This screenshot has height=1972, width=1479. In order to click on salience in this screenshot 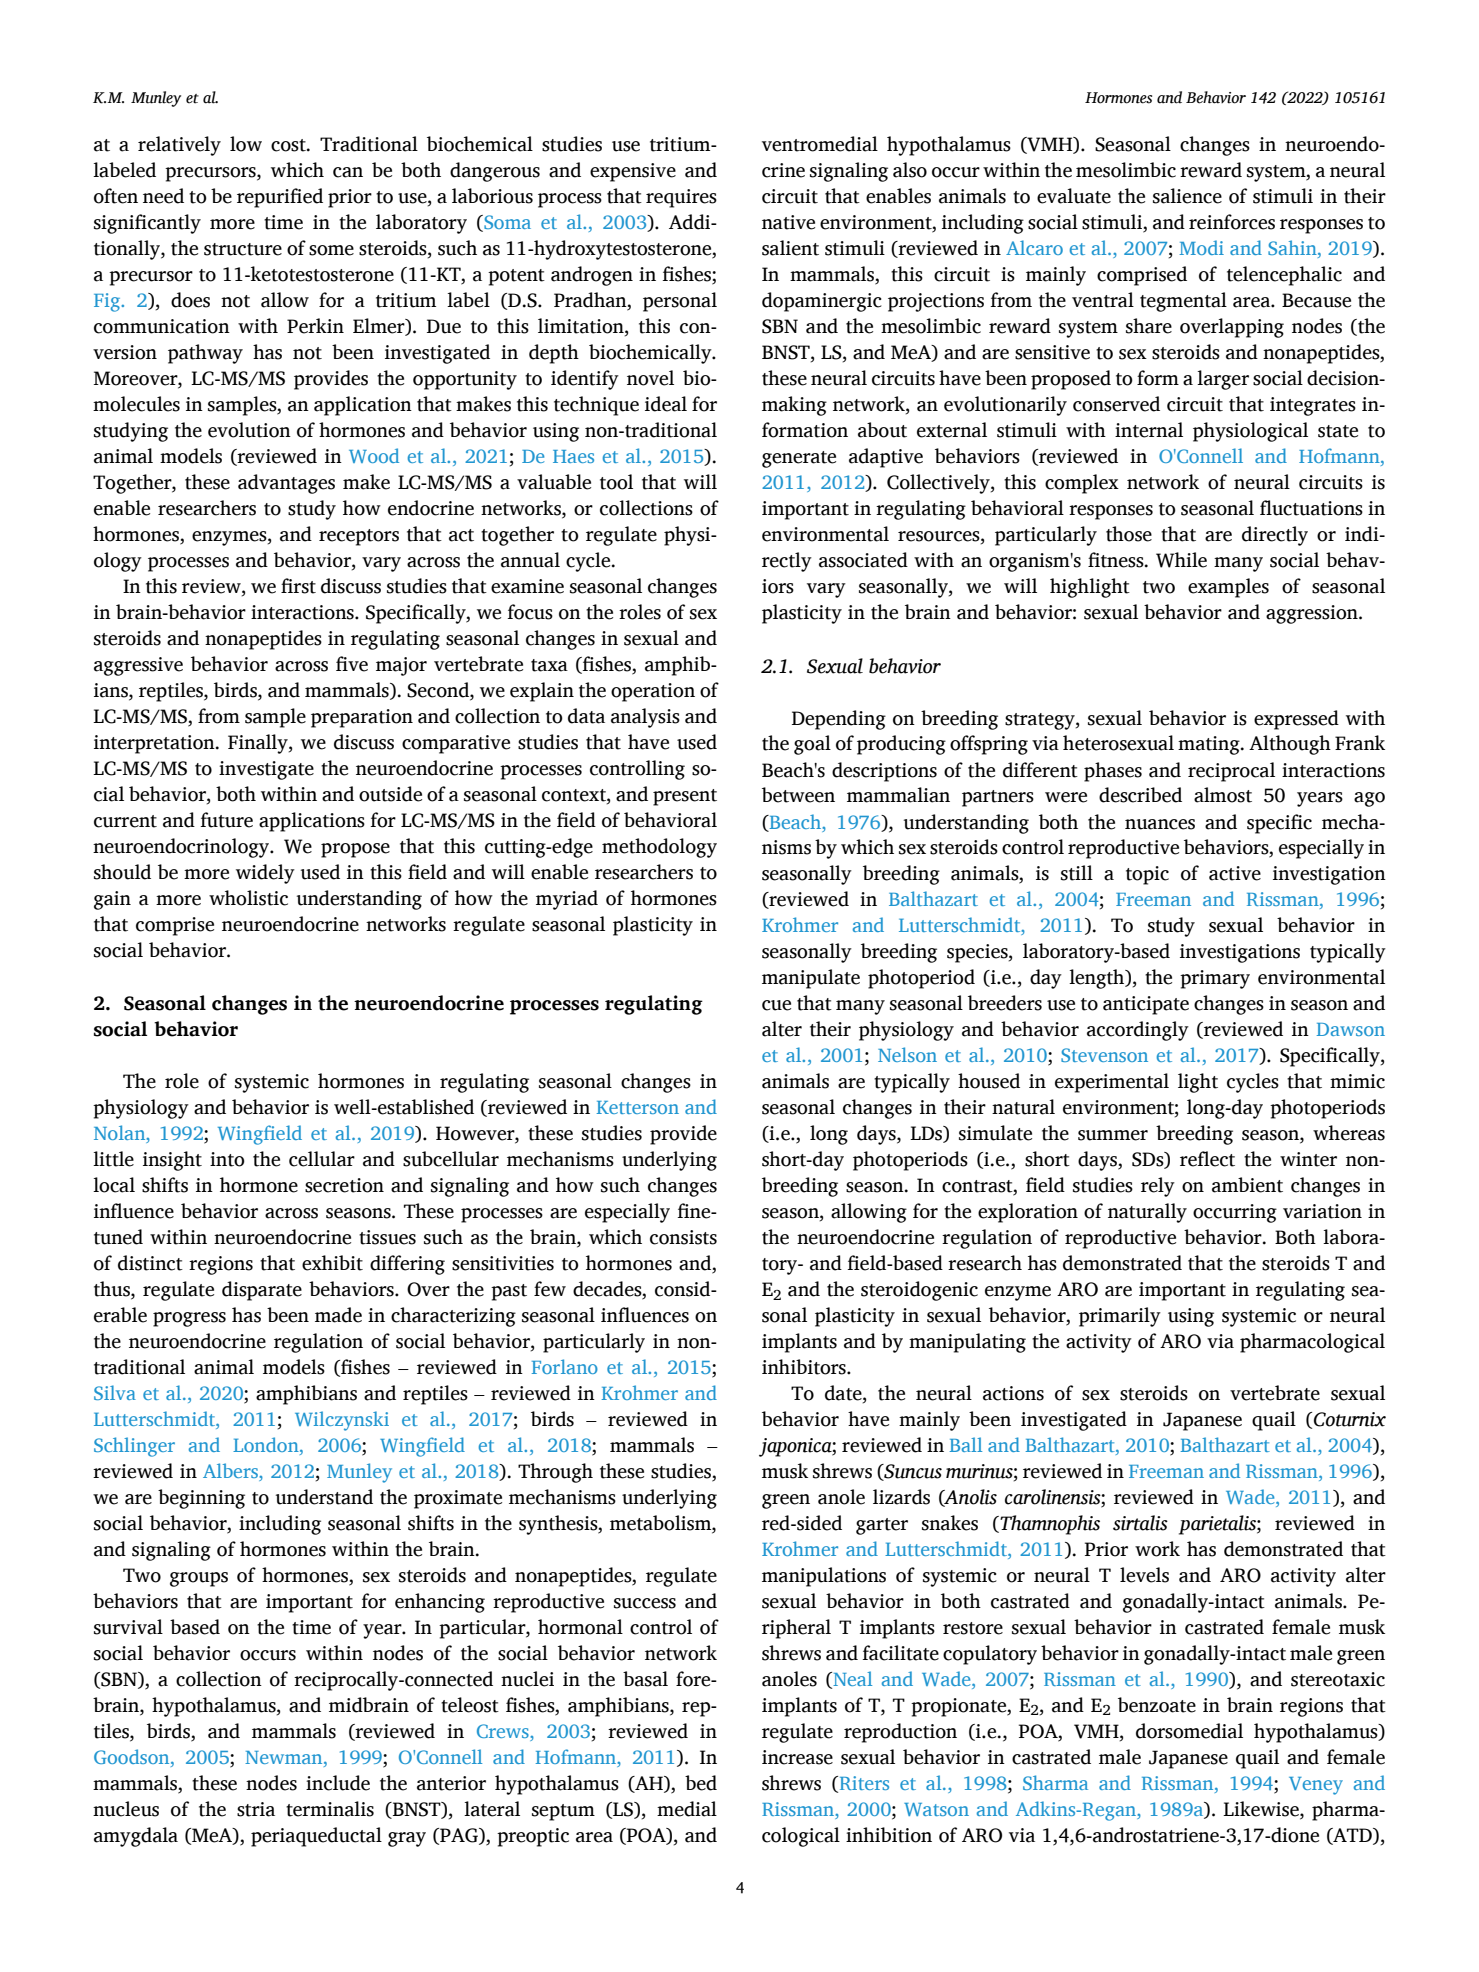, I will do `click(1187, 196)`.
